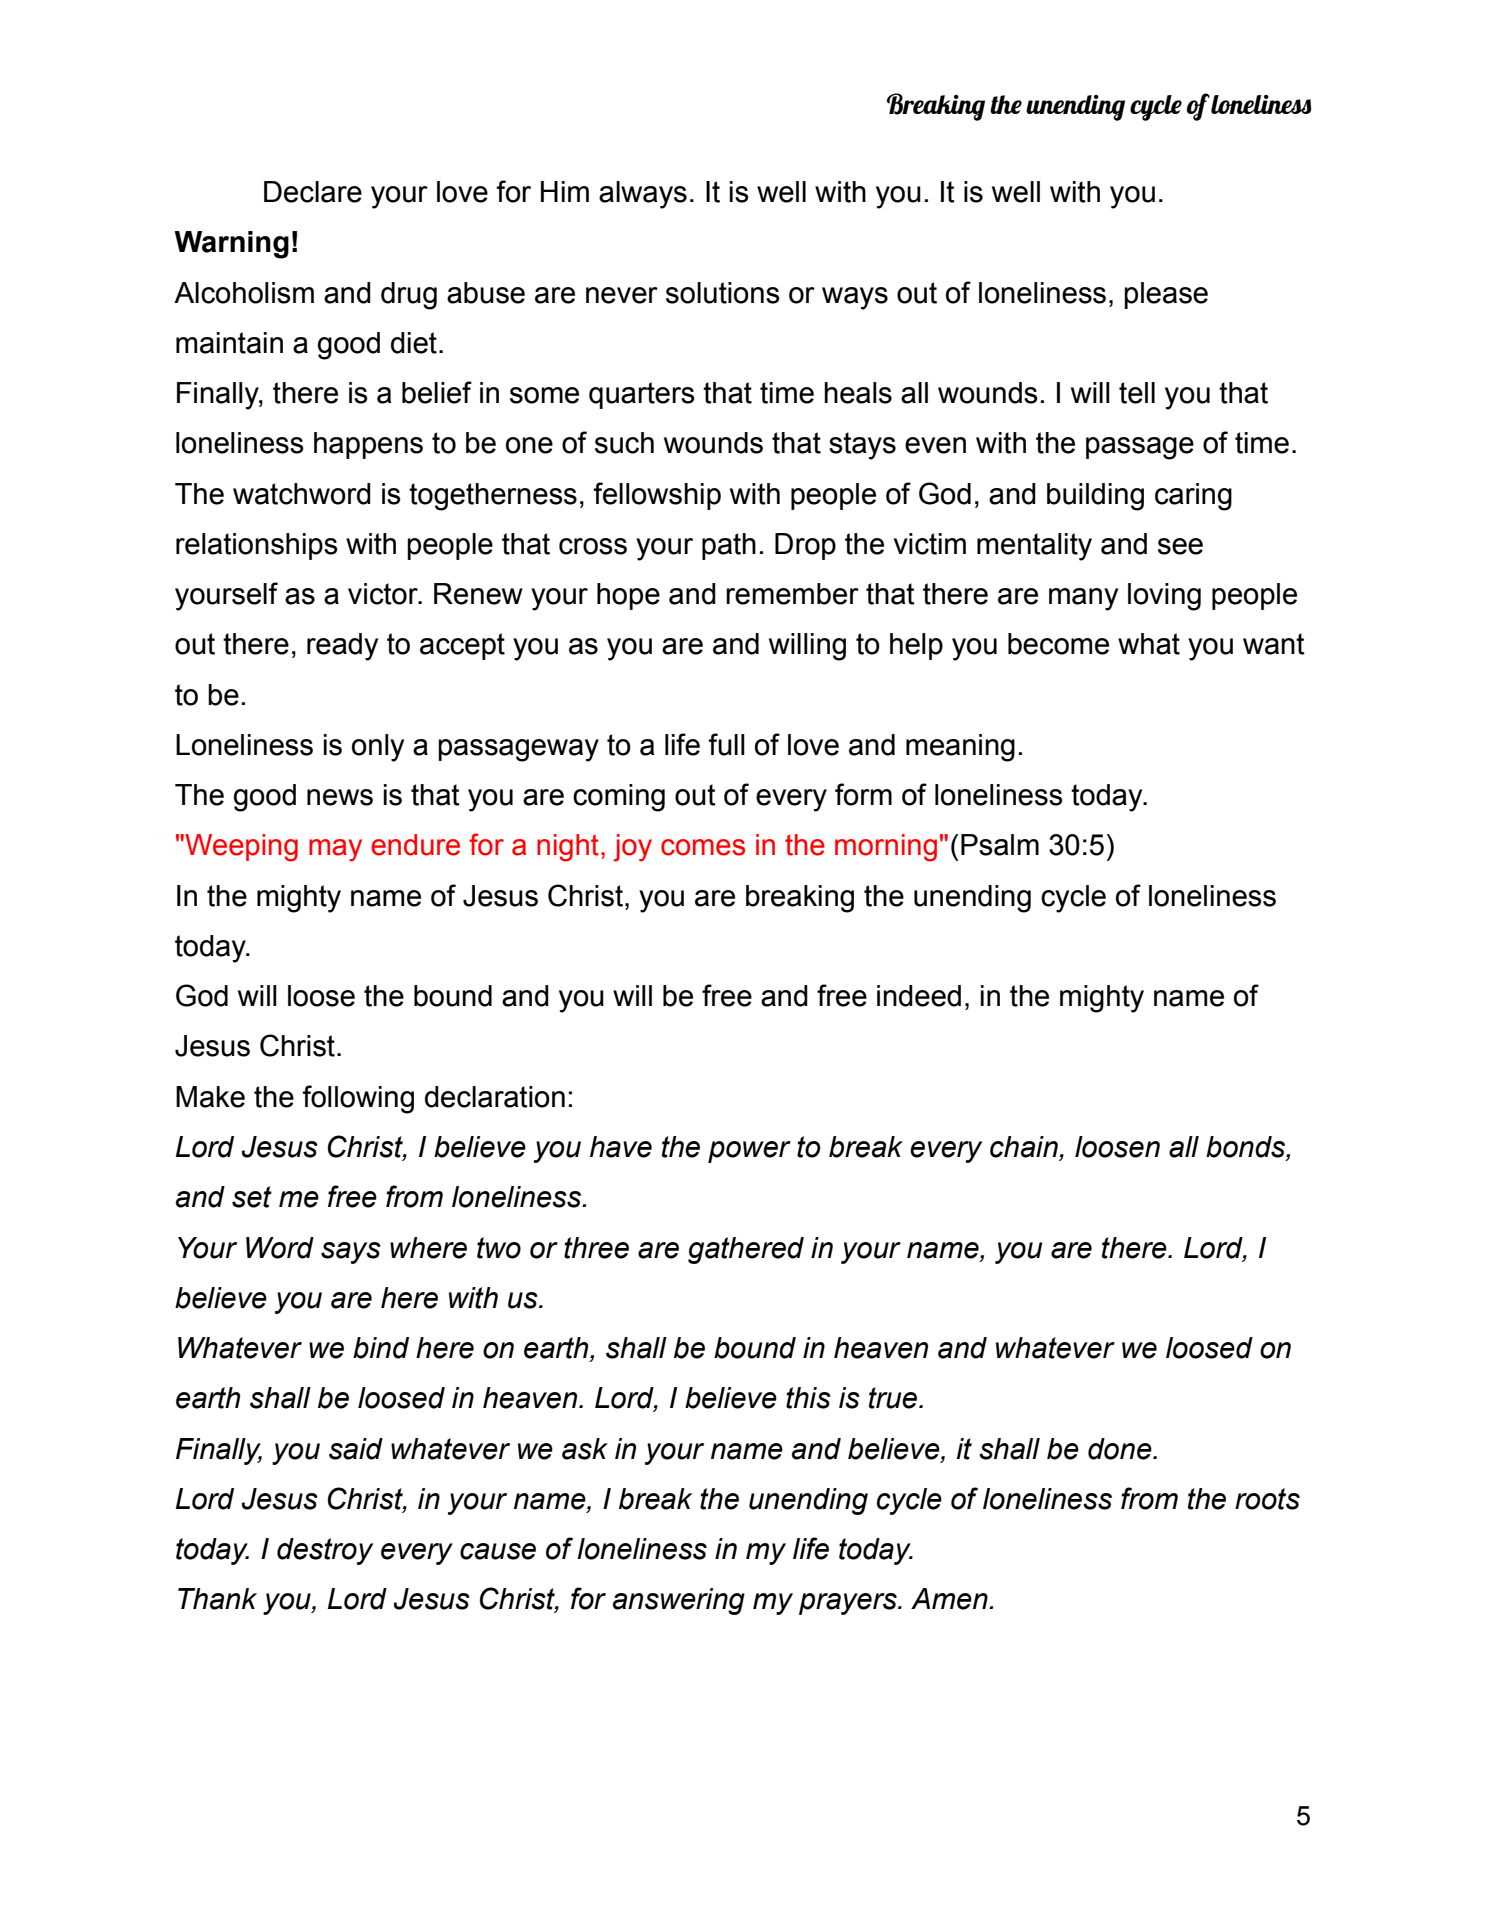  What do you see at coordinates (723, 293) in the image?
I see `solutions` at bounding box center [723, 293].
